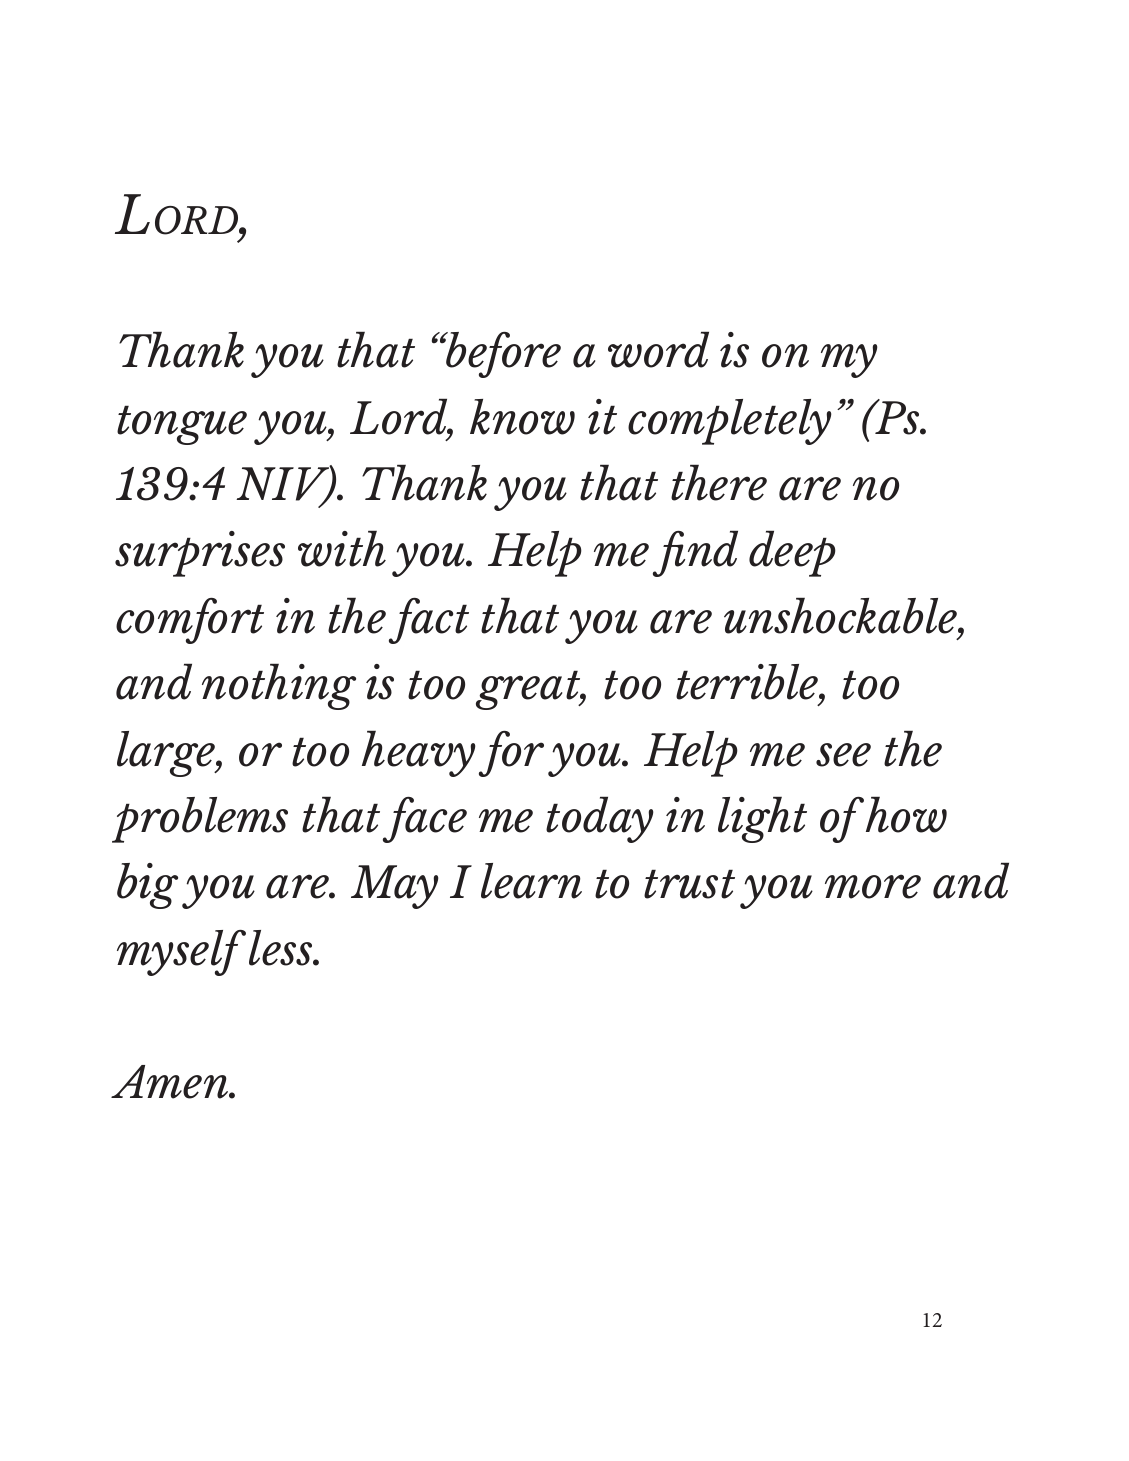 The height and width of the screenshot is (1461, 1129). I want to click on know, so click(522, 417).
